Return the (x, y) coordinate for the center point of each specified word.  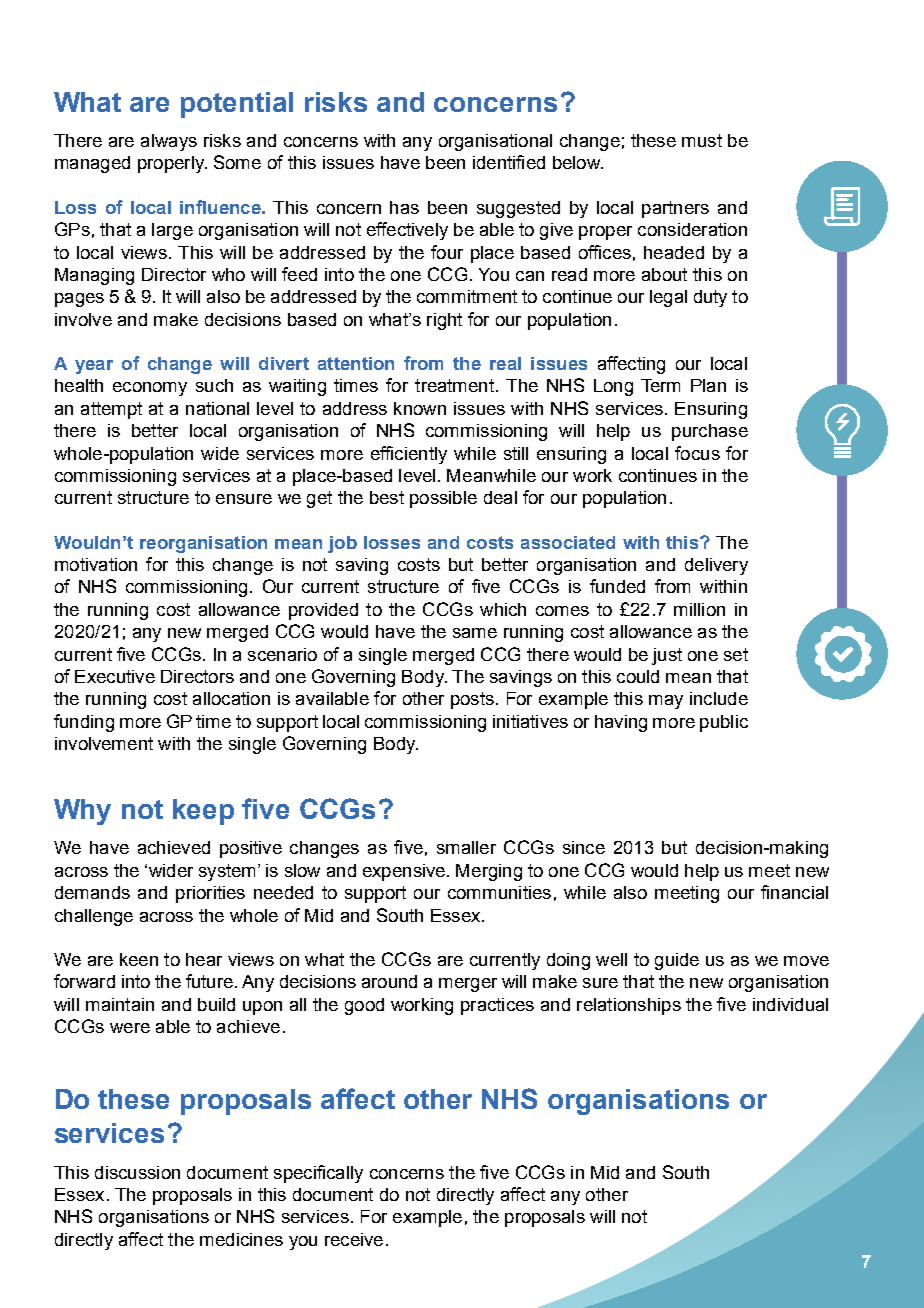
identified (509, 162)
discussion (137, 1172)
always (169, 142)
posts (472, 700)
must (702, 140)
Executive (115, 676)
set (736, 654)
